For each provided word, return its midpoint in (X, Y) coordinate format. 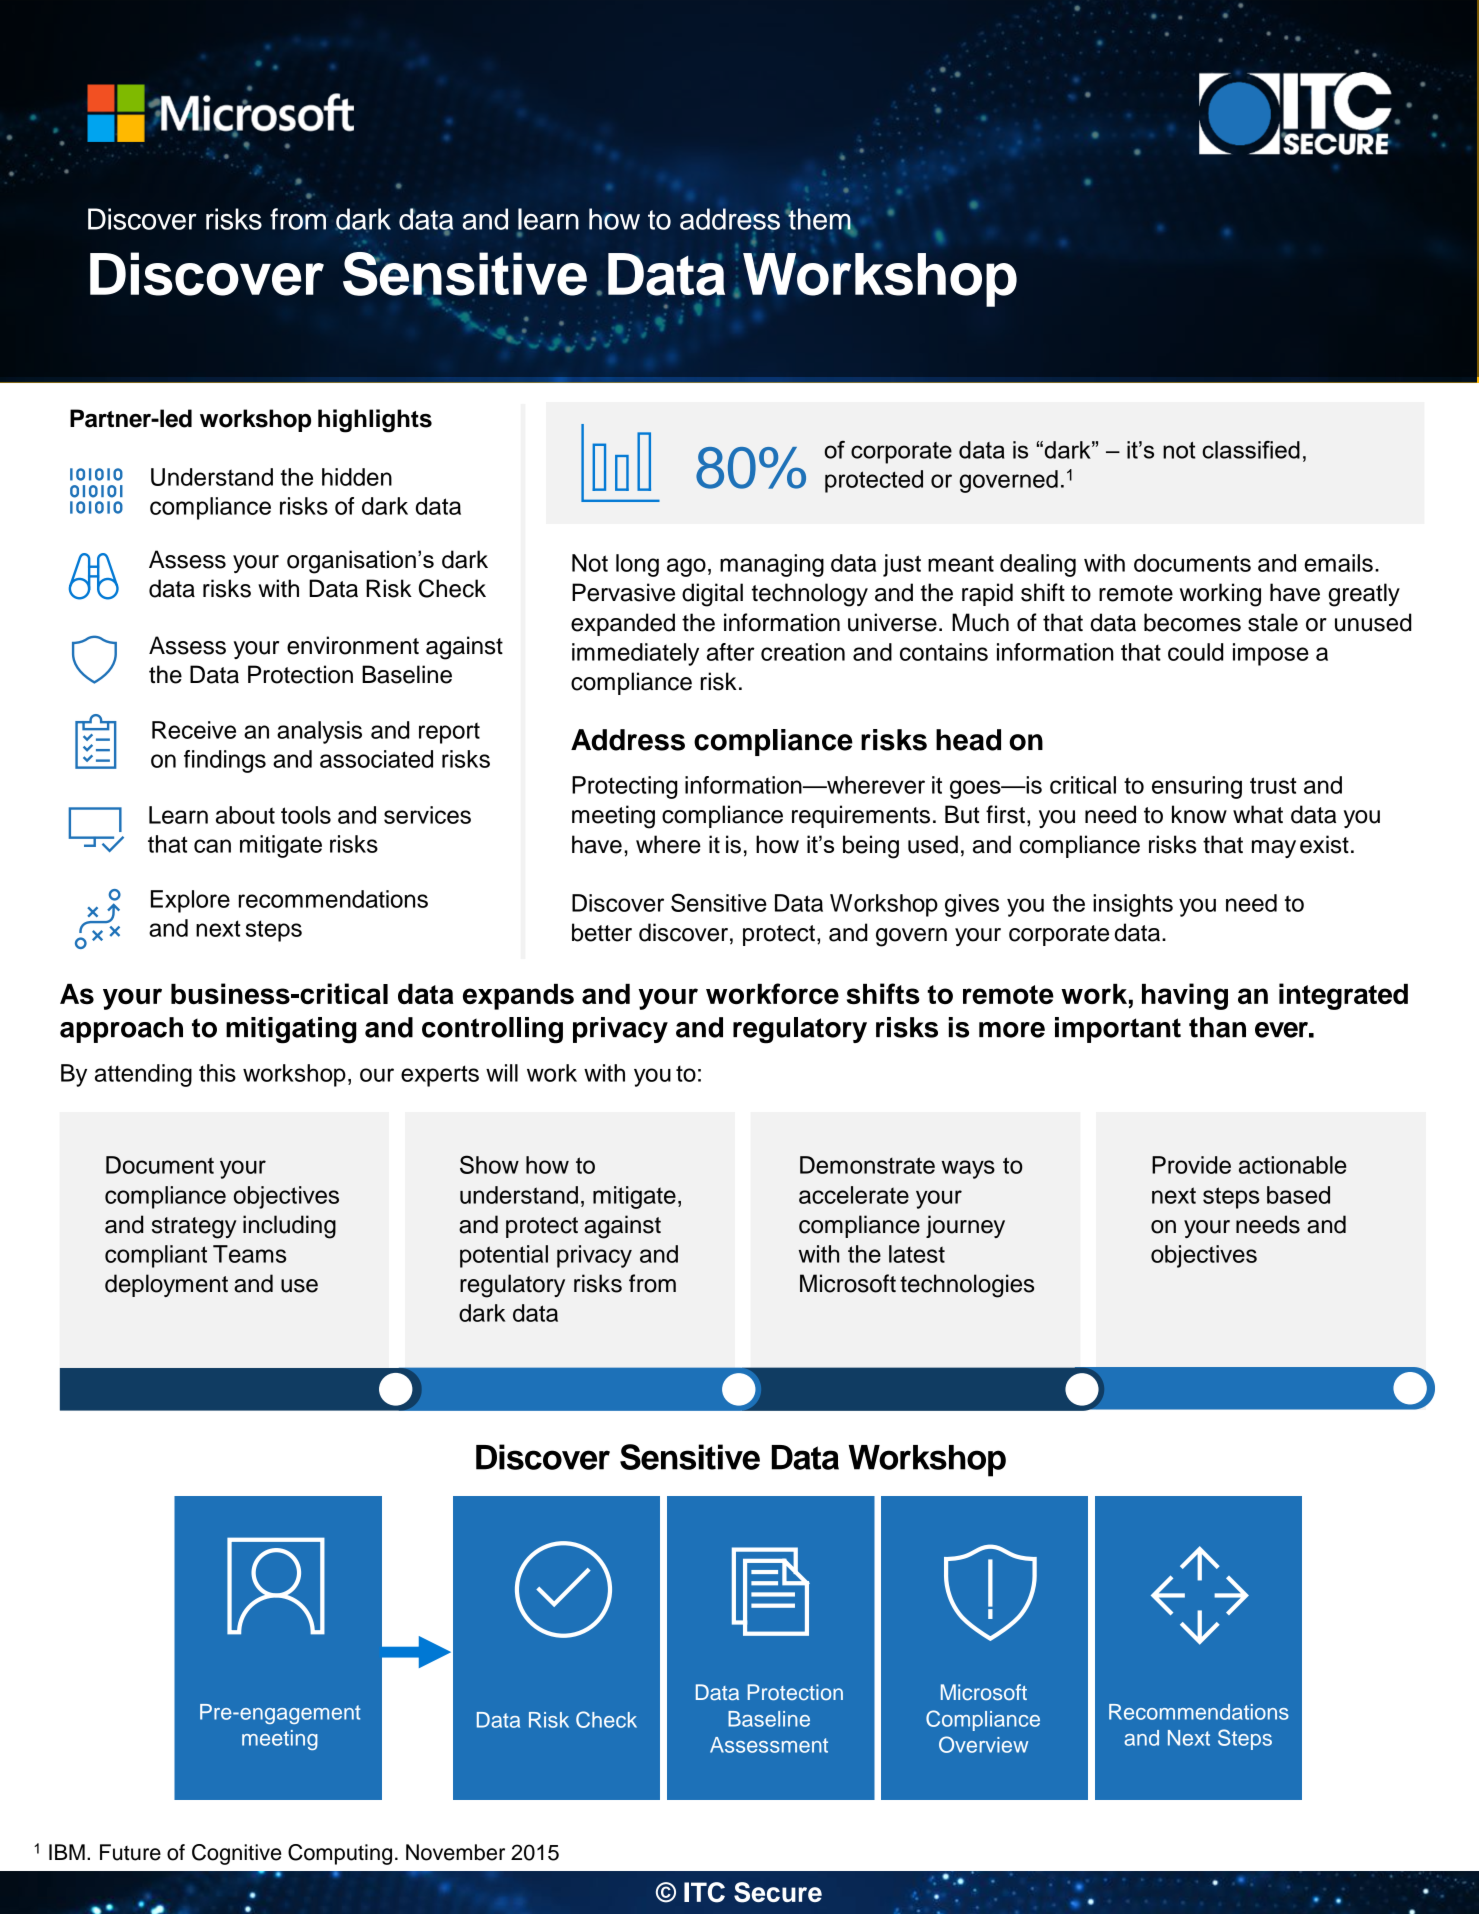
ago (686, 567)
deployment (166, 1285)
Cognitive (237, 1854)
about (245, 815)
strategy (194, 1228)
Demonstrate (867, 1165)
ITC (704, 1892)
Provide (1191, 1165)
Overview (983, 1744)
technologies (967, 1286)
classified (1251, 450)
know (1199, 814)
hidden (357, 477)
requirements (861, 816)
